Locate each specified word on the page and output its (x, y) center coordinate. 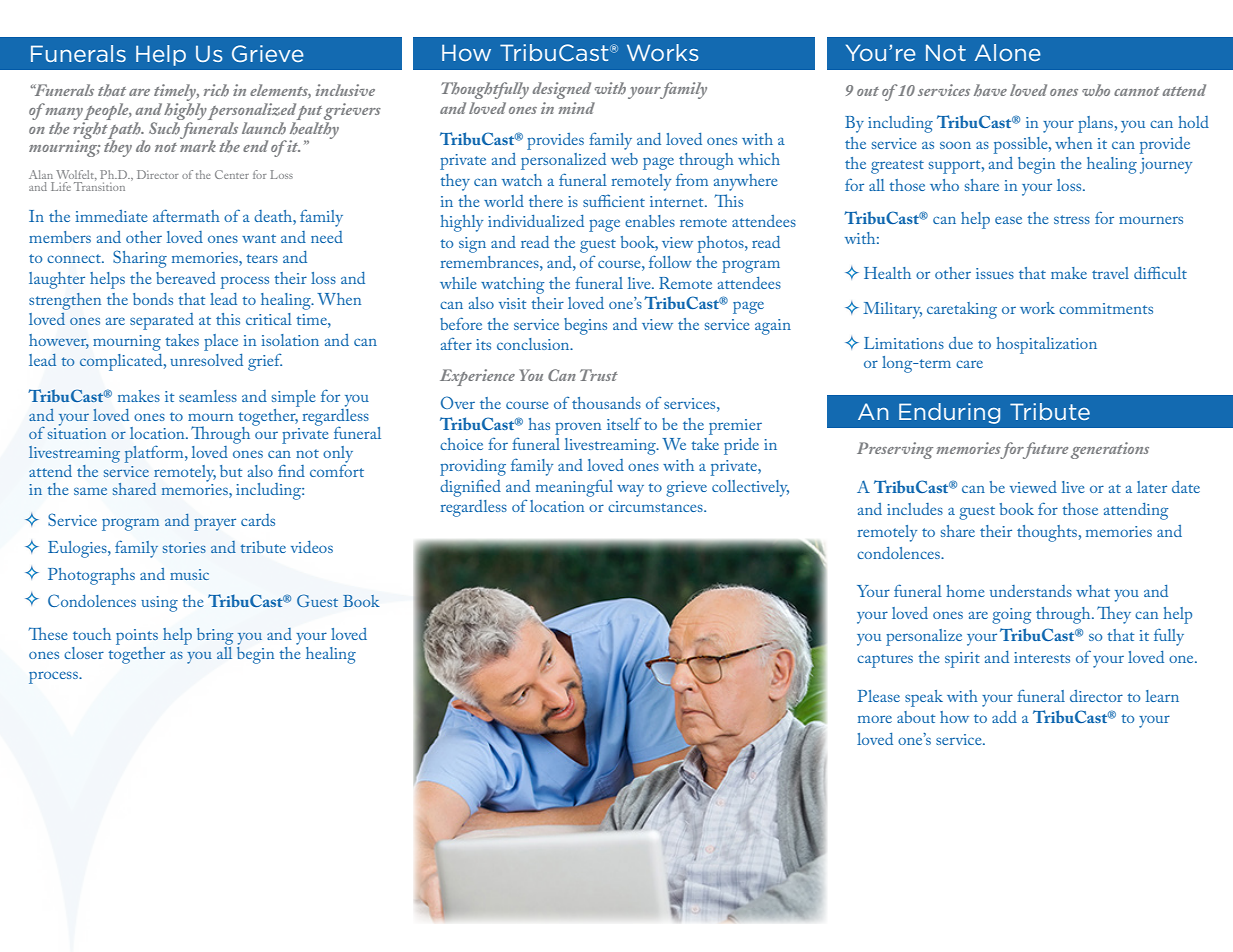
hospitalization (1046, 345)
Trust (599, 375)
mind (576, 108)
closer (84, 653)
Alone (1008, 52)
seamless (208, 396)
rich (216, 90)
